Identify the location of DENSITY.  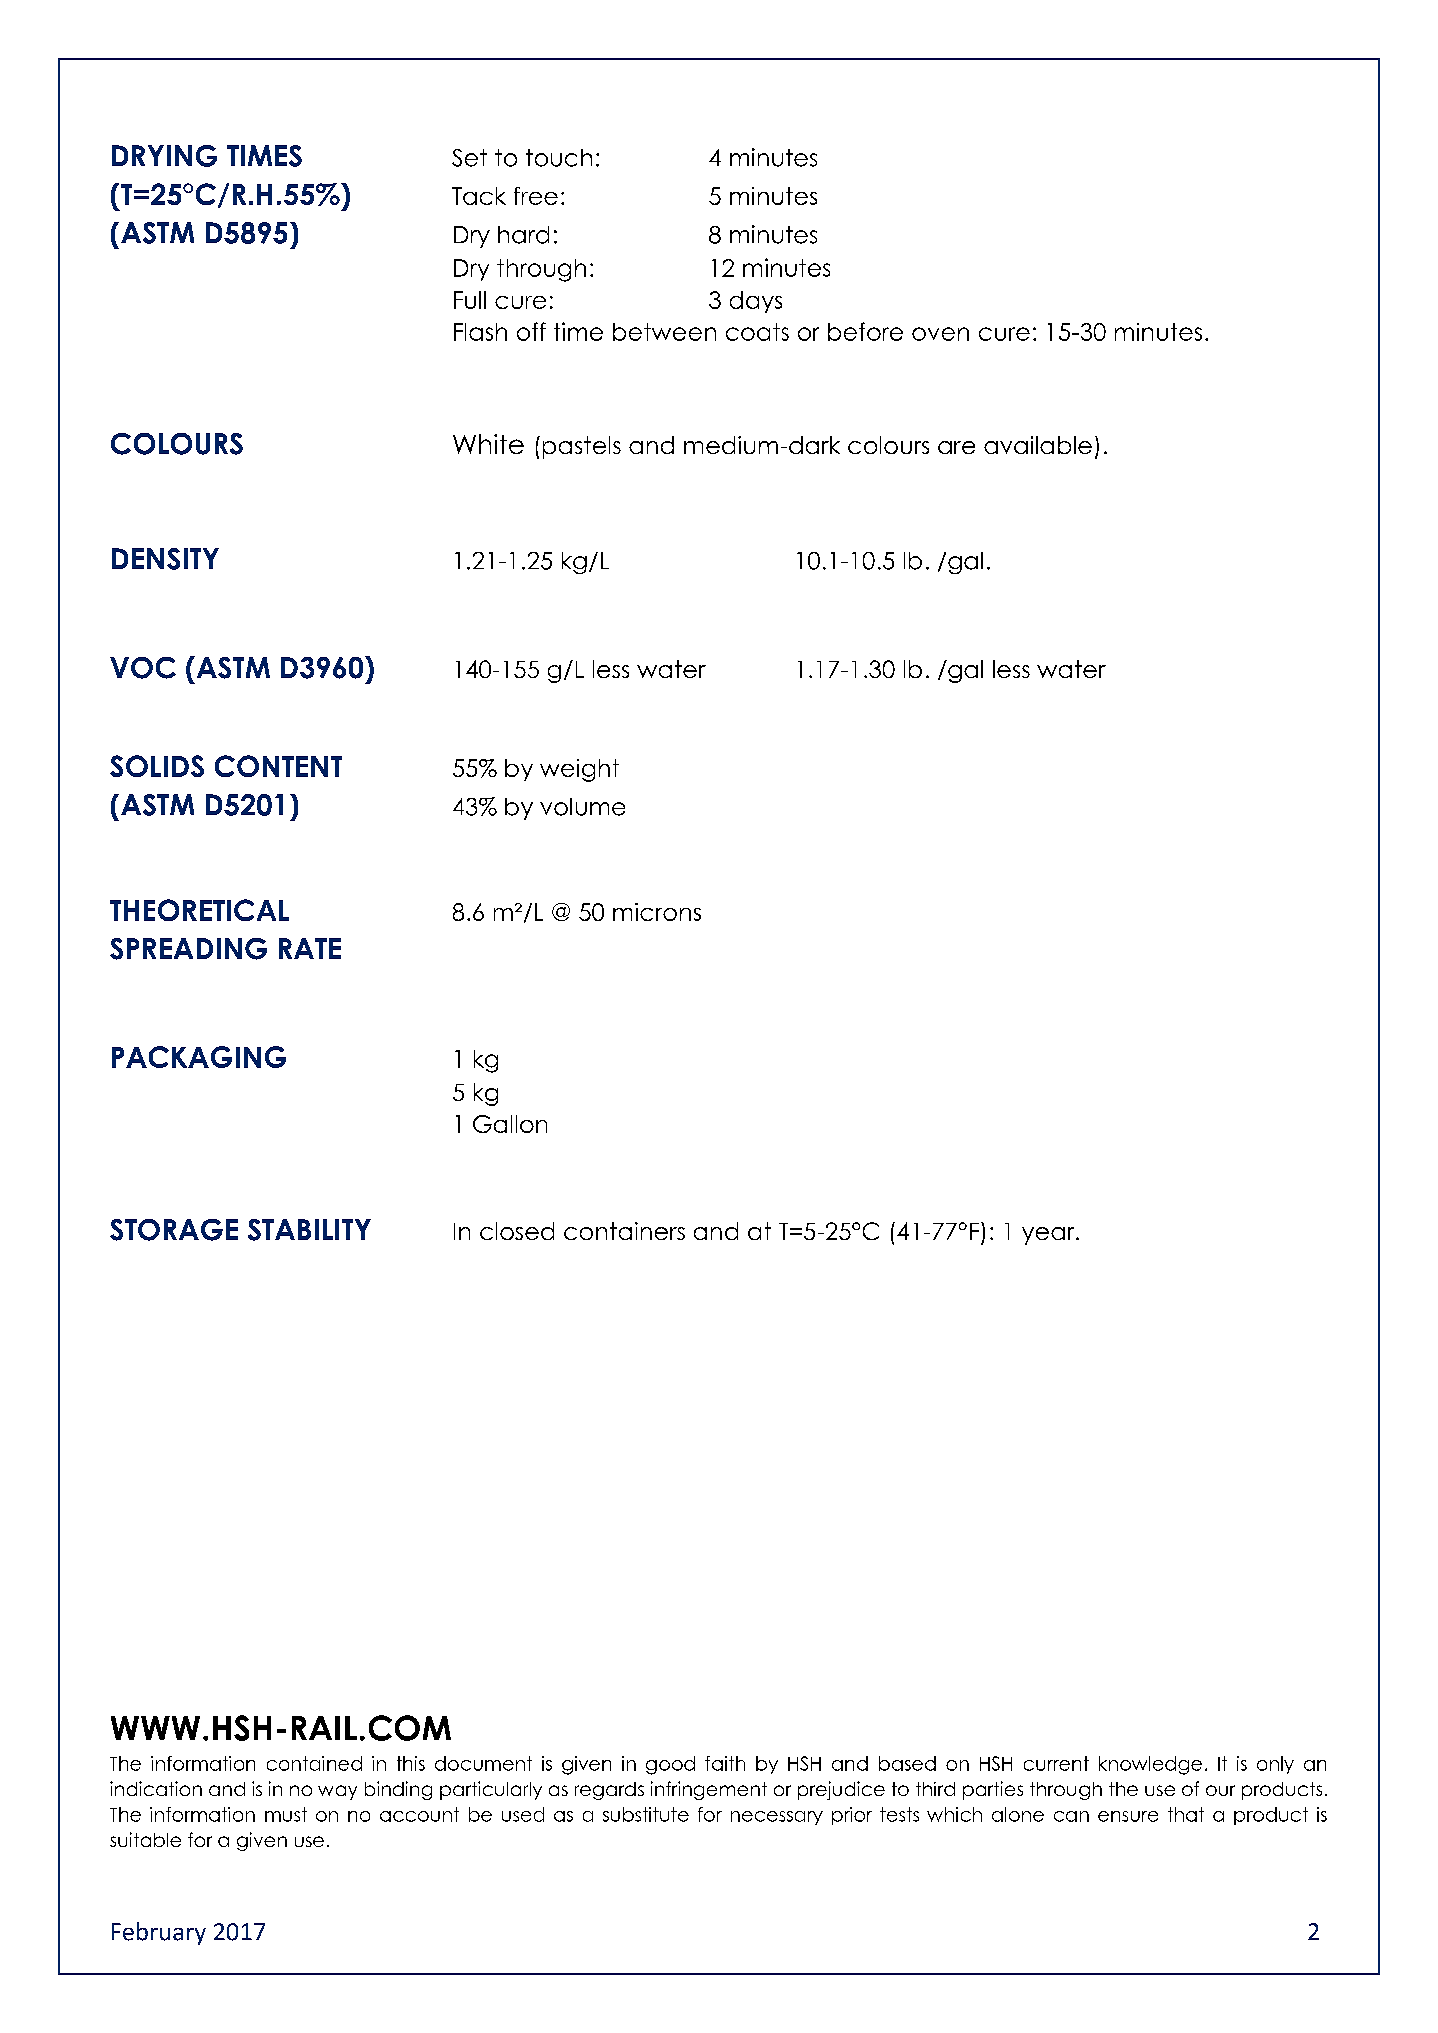
(165, 559).
